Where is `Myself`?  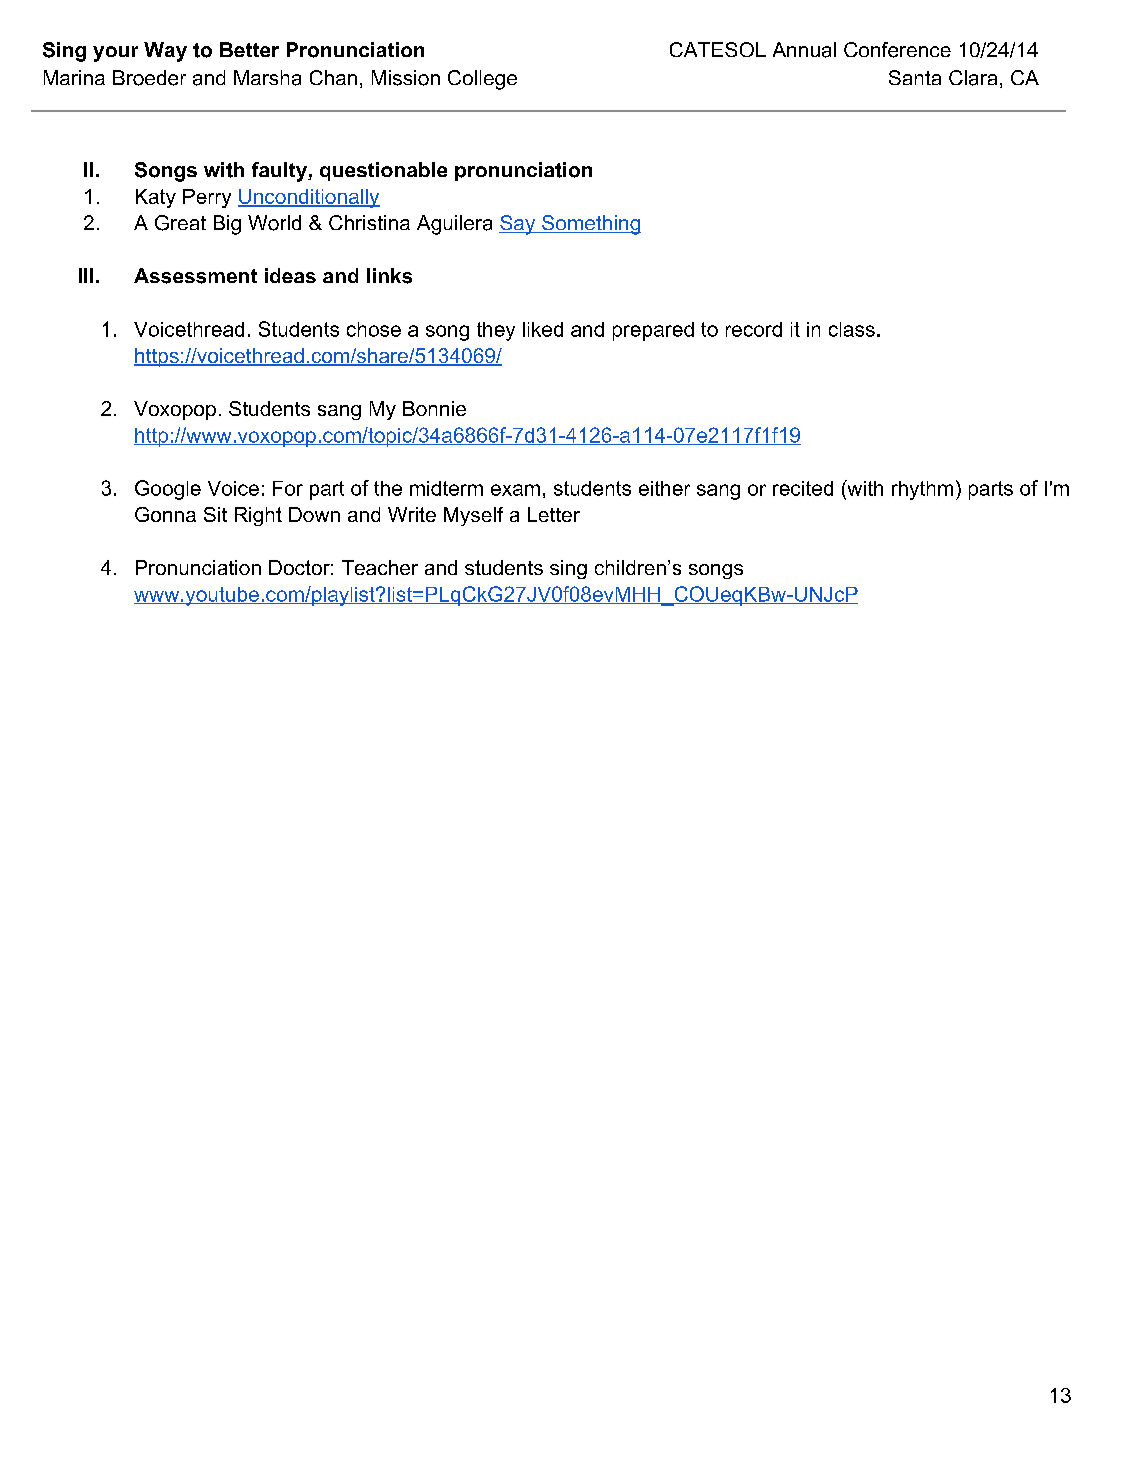 Myself is located at coordinates (473, 516).
